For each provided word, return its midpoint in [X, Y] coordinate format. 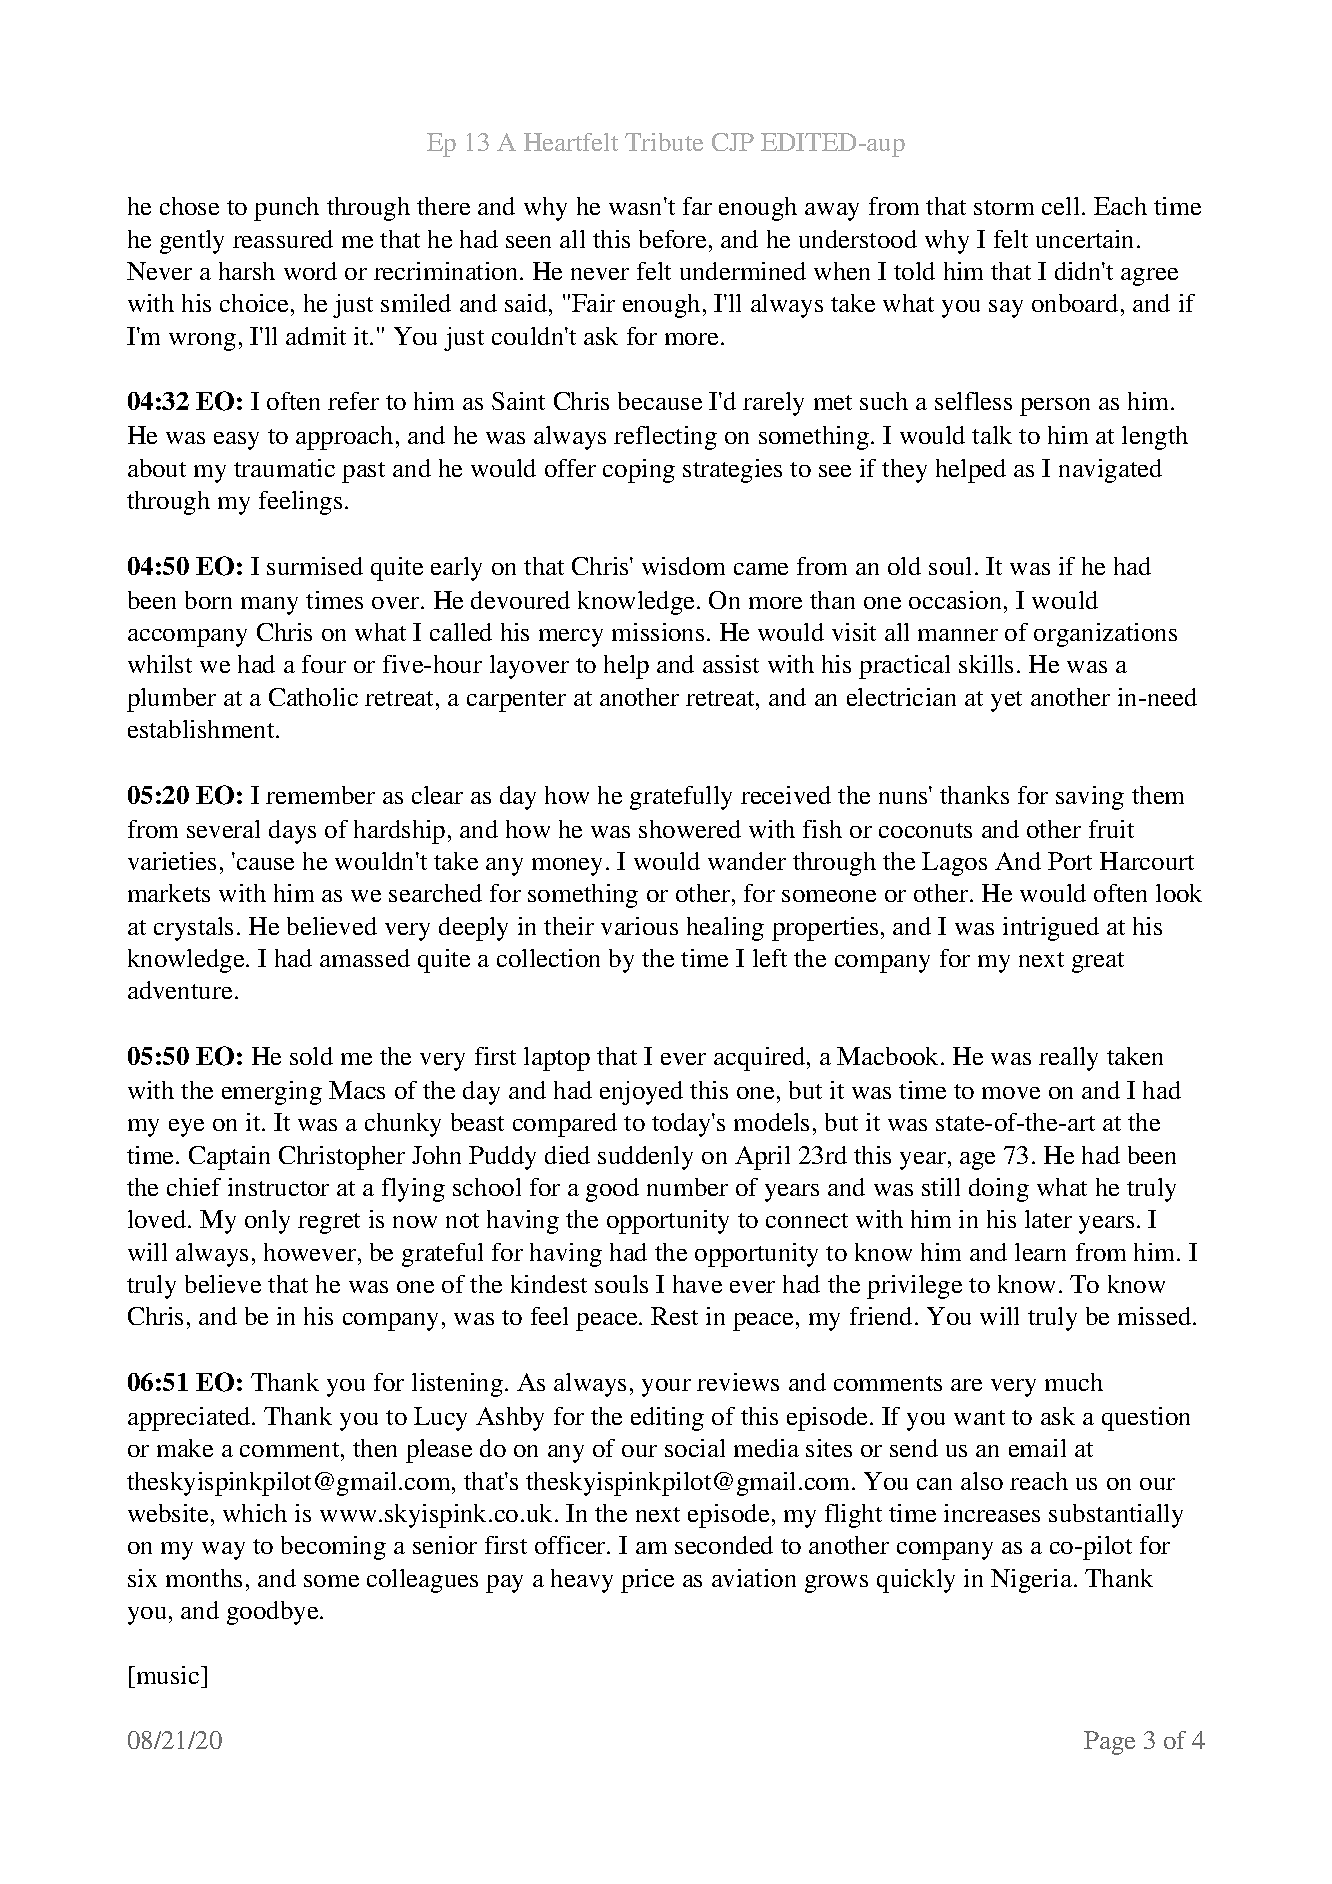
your [666, 1388]
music [168, 1675]
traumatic [284, 468]
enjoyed [641, 1093]
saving [1090, 798]
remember [320, 795]
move [1011, 1093]
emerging [272, 1093]
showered [690, 829]
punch [286, 209]
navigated [1110, 471]
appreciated [190, 1419]
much [1074, 1382]
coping [639, 471]
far [697, 206]
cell [1060, 206]
